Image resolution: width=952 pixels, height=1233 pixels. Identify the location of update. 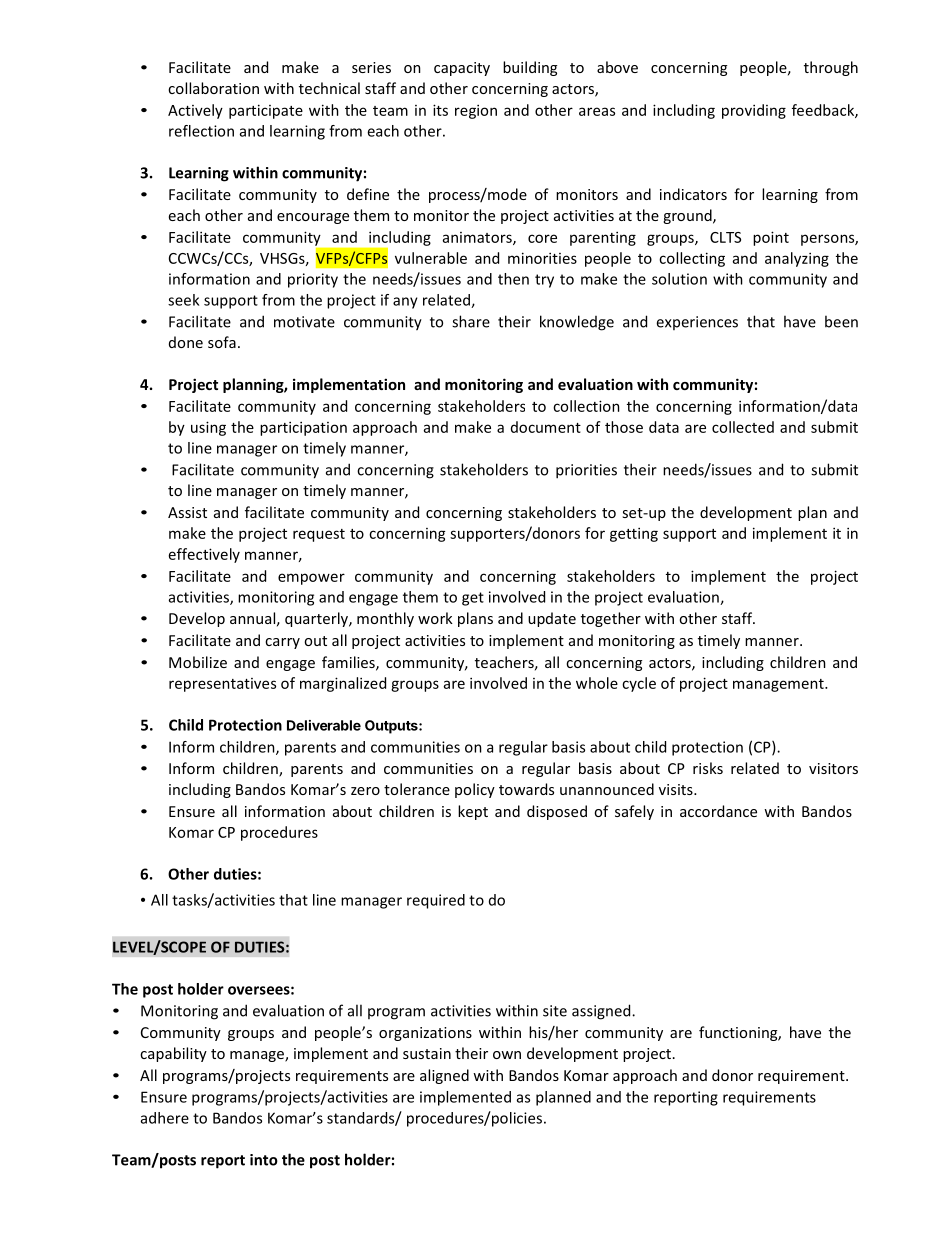
(552, 619).
